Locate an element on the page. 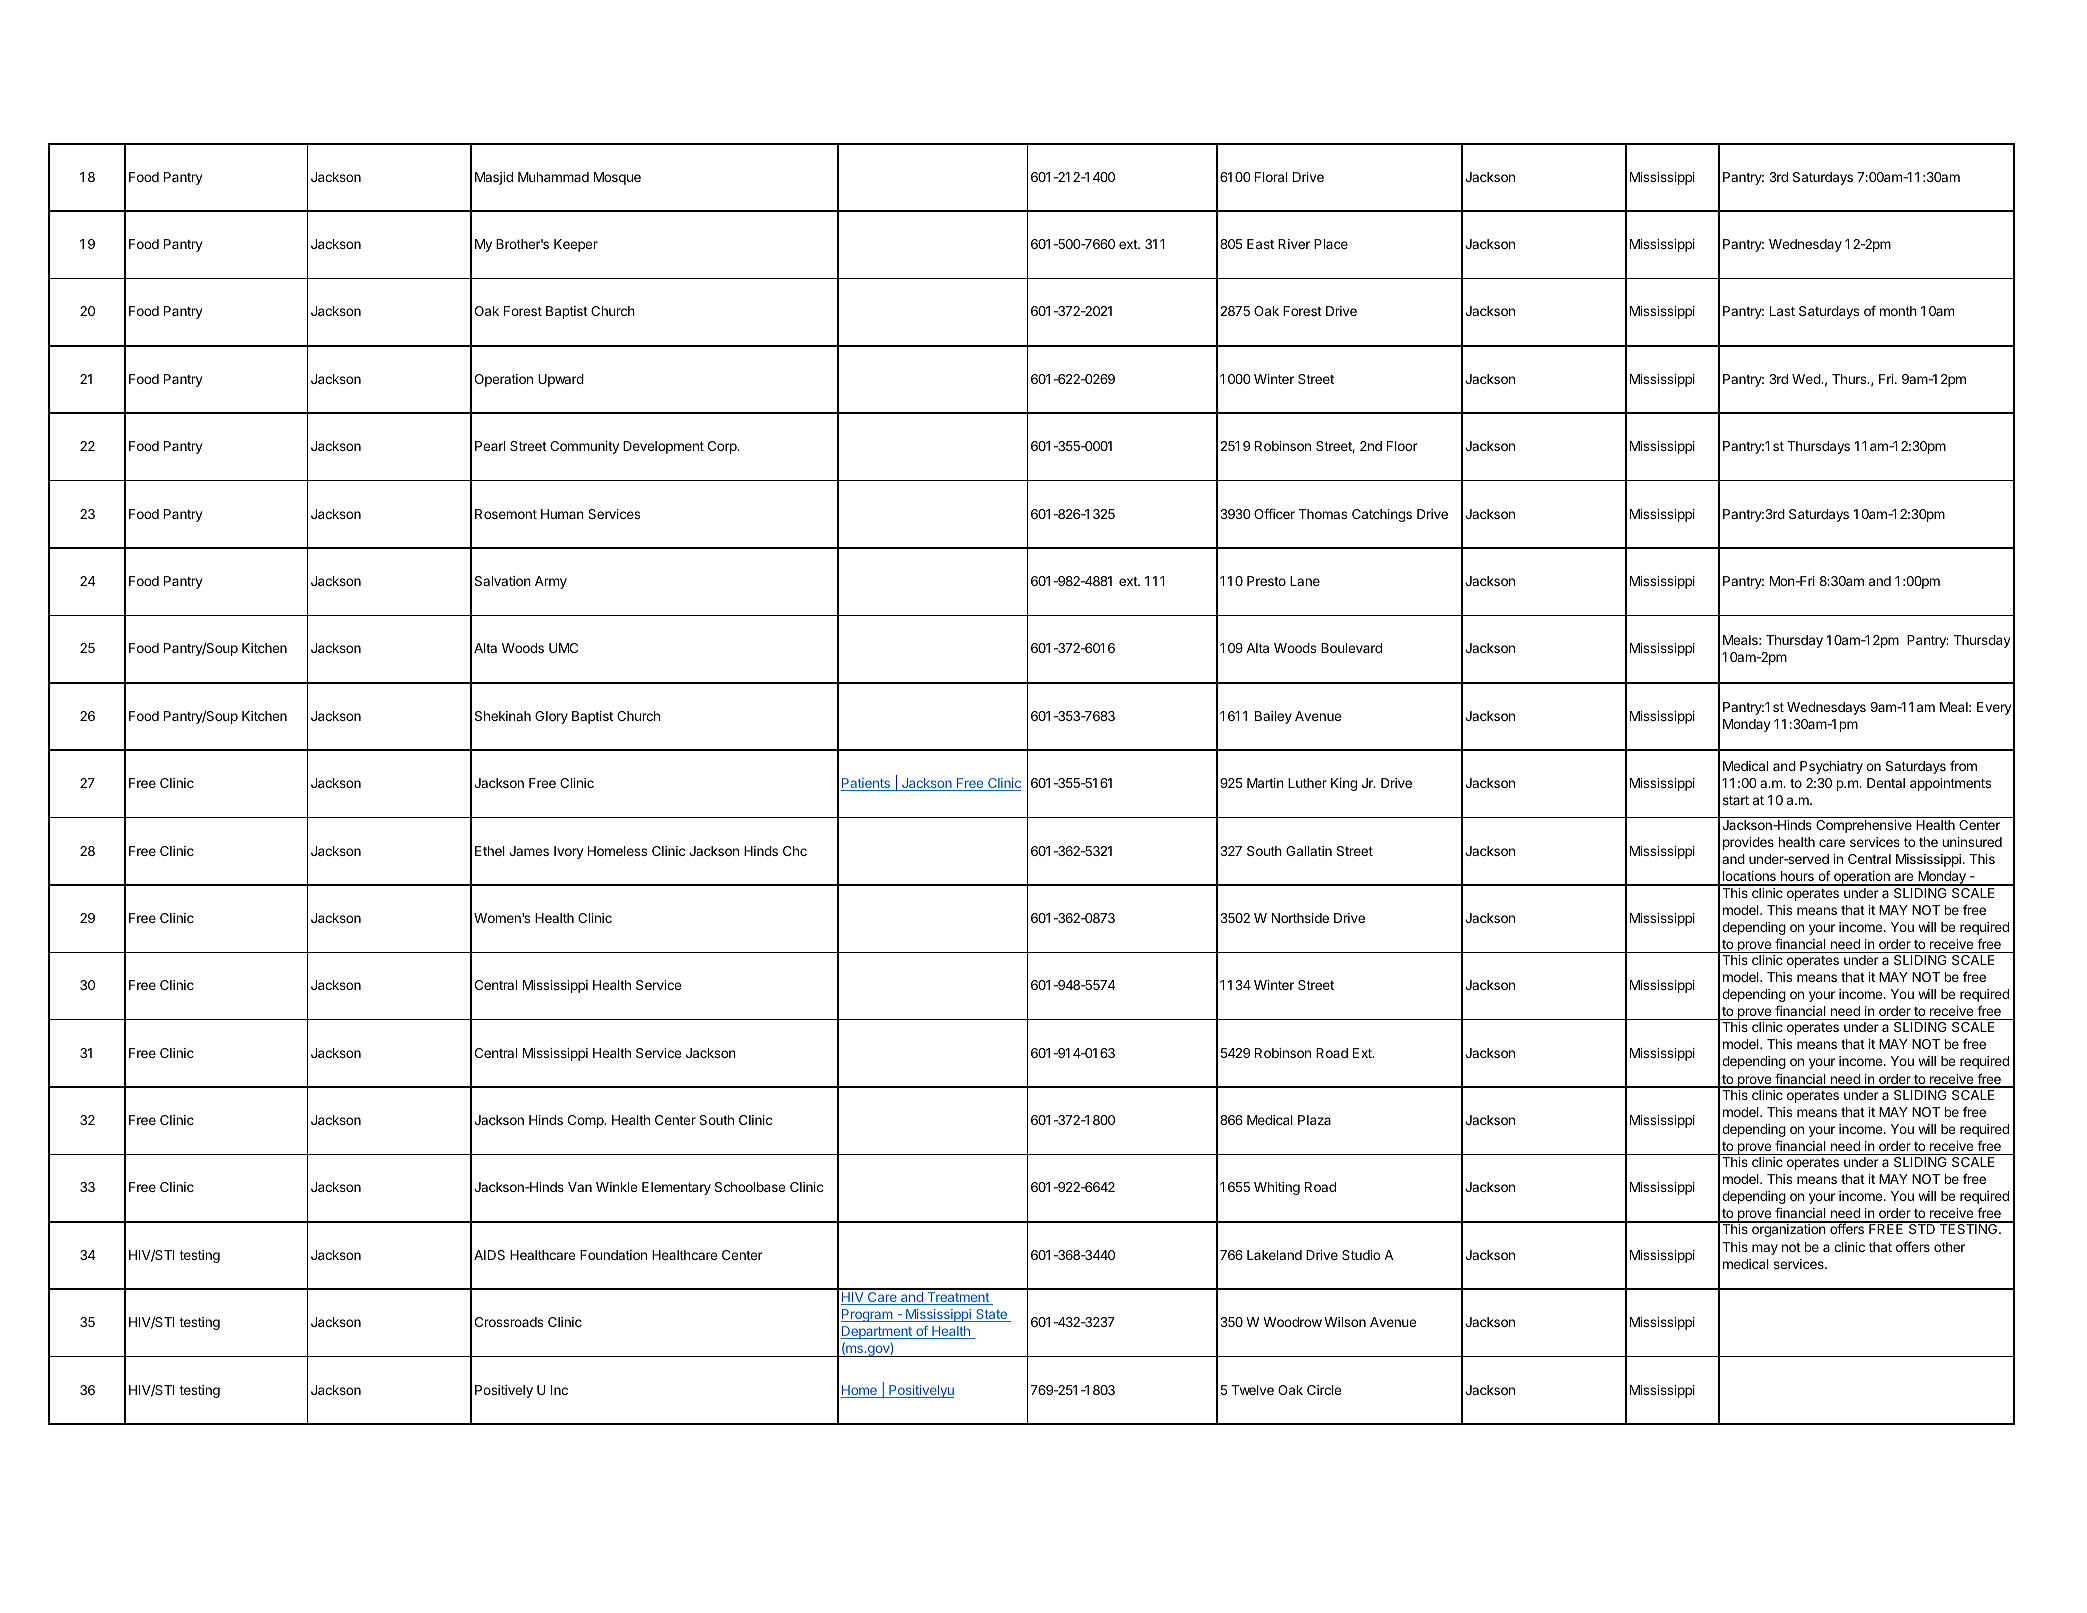  Elementary is located at coordinates (676, 1188).
